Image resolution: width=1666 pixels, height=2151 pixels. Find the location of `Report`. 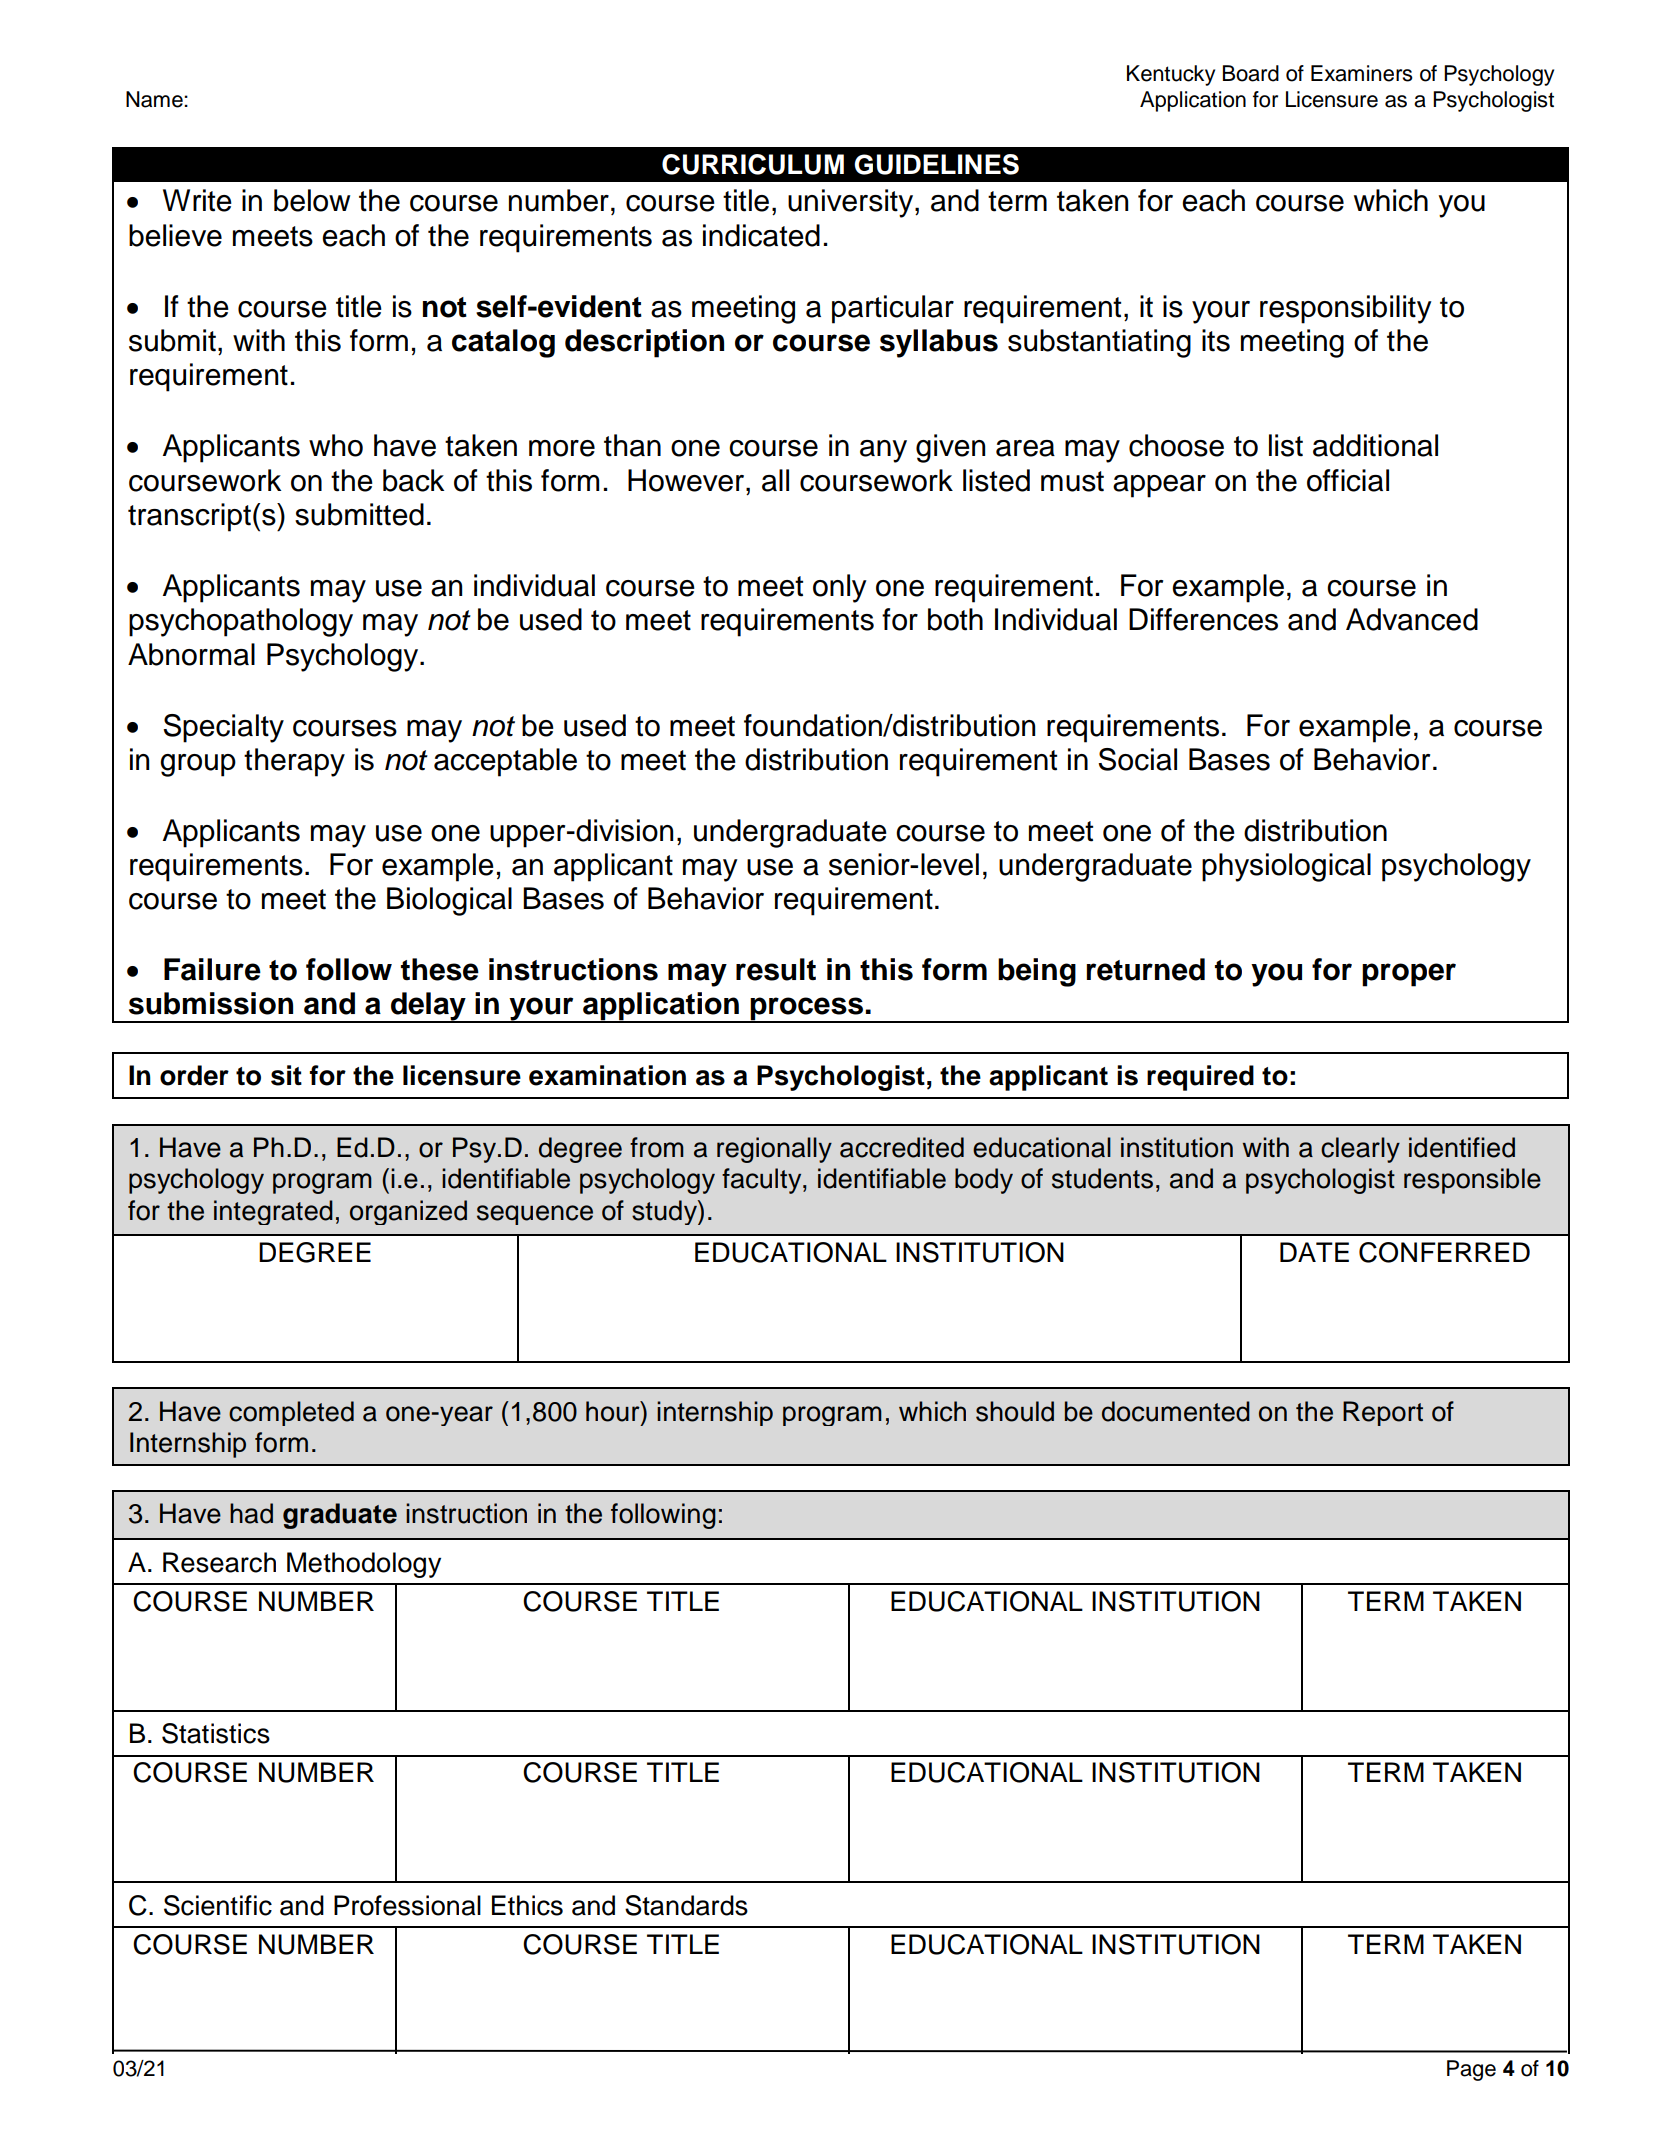

Report is located at coordinates (1383, 1413).
